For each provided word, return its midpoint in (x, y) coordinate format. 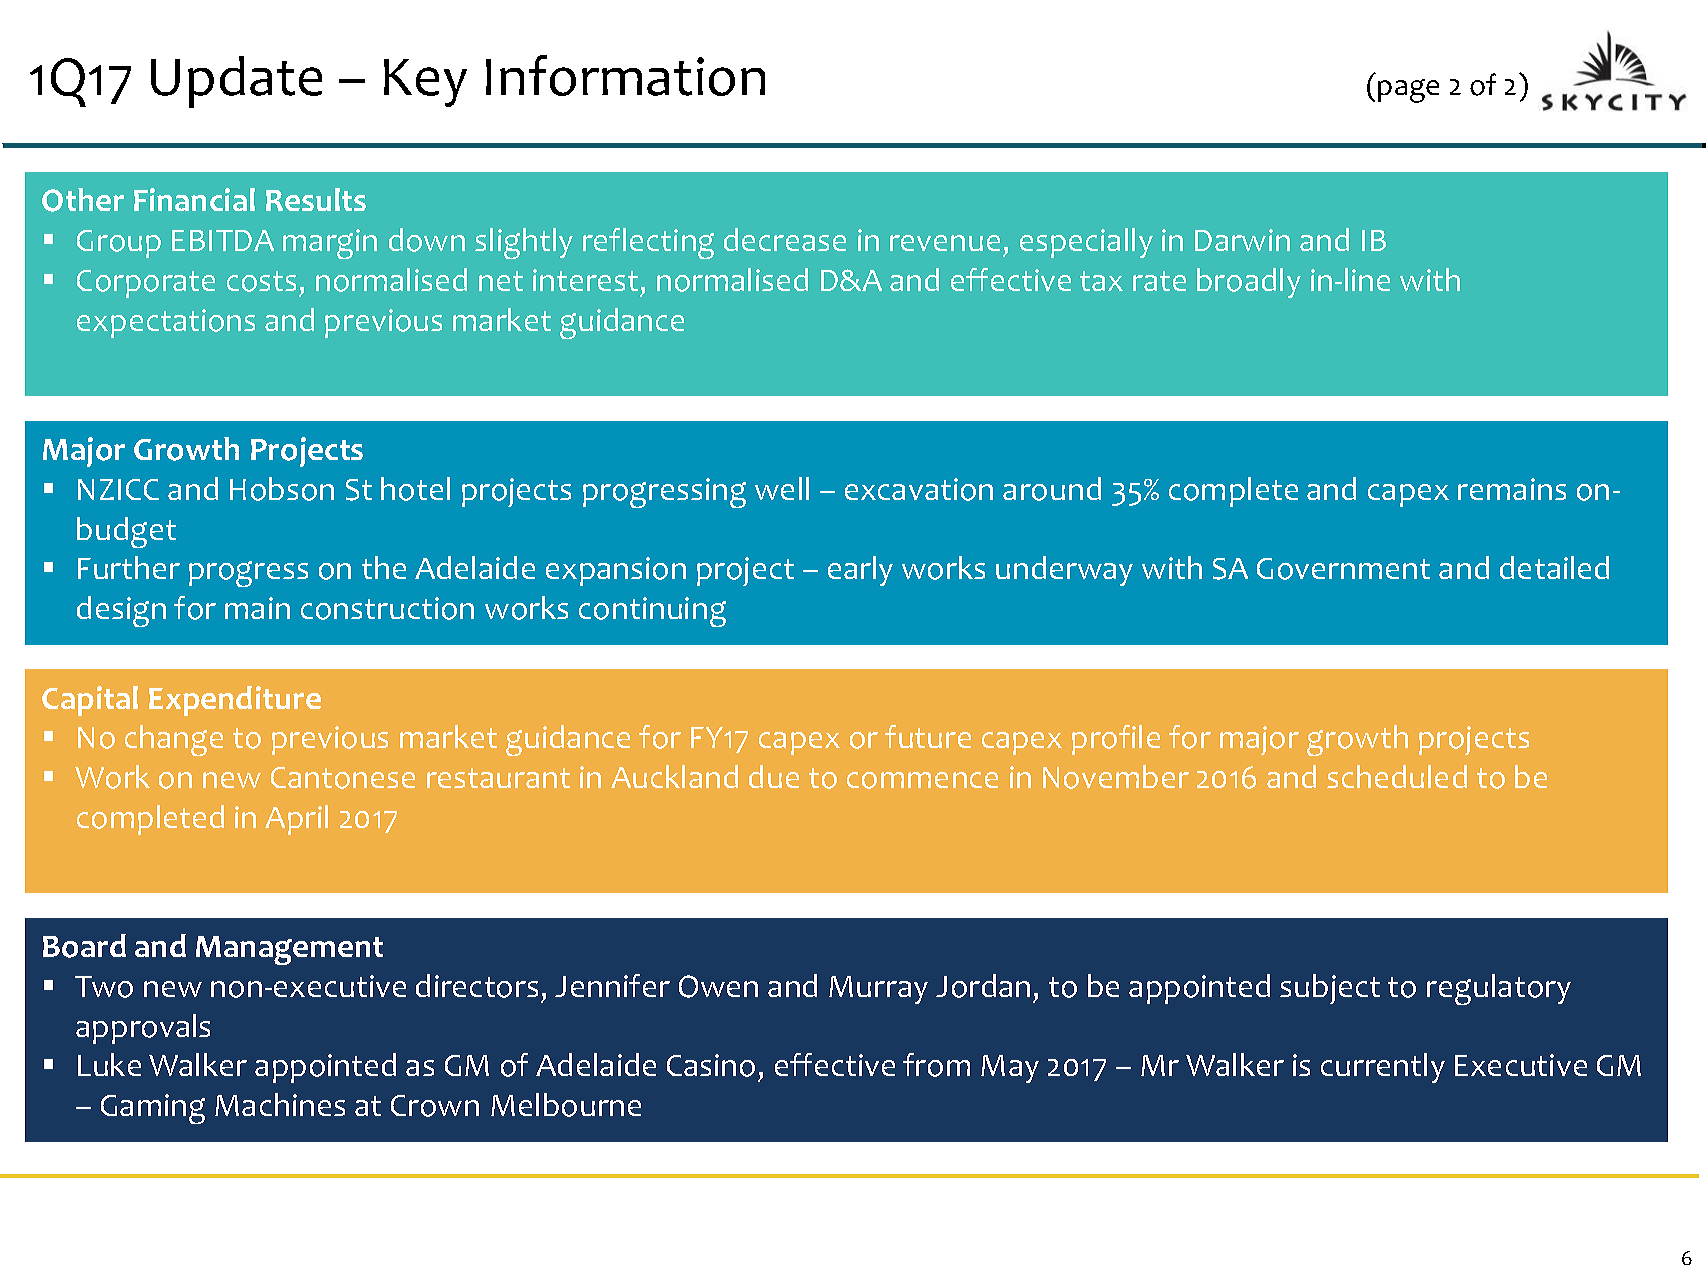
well (782, 488)
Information (625, 75)
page (1408, 91)
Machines (280, 1104)
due (774, 776)
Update (236, 82)
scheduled (1397, 776)
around (1052, 489)
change (174, 740)
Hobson (282, 489)
